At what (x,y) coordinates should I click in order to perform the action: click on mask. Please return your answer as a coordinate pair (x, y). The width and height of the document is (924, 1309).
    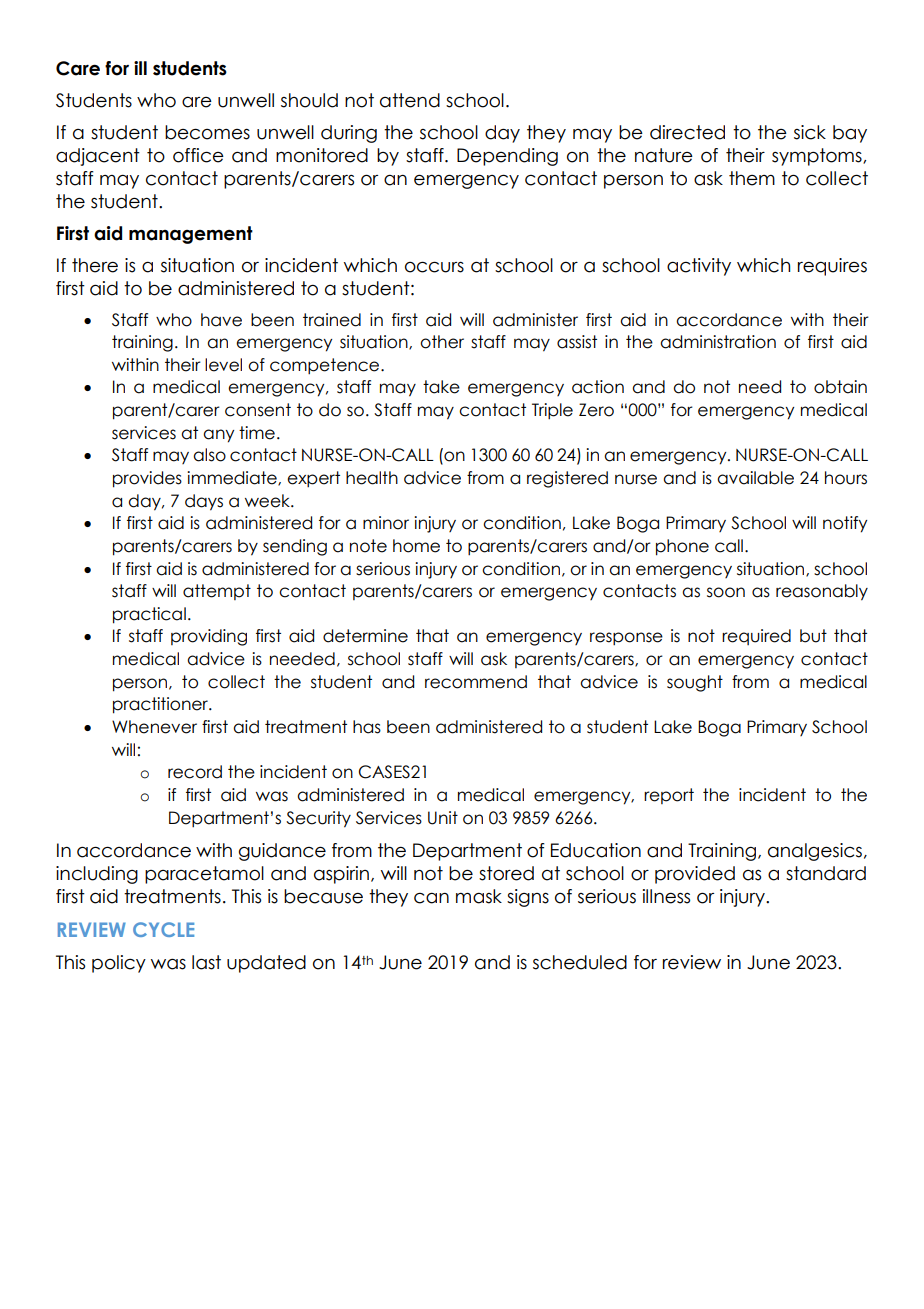
    Looking at the image, I should click on (479, 896).
